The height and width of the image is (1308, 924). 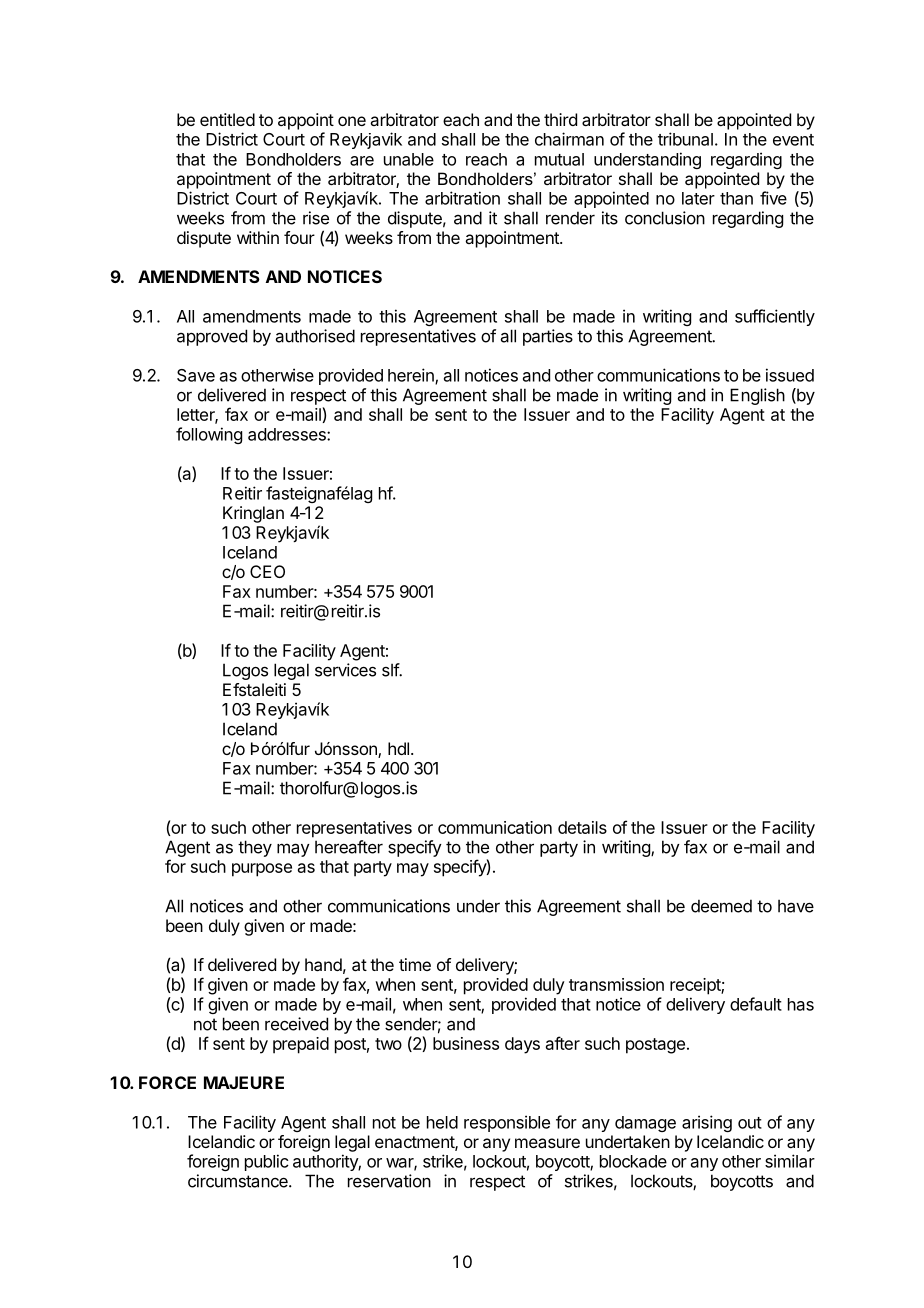 I want to click on arbitration, so click(x=462, y=198).
